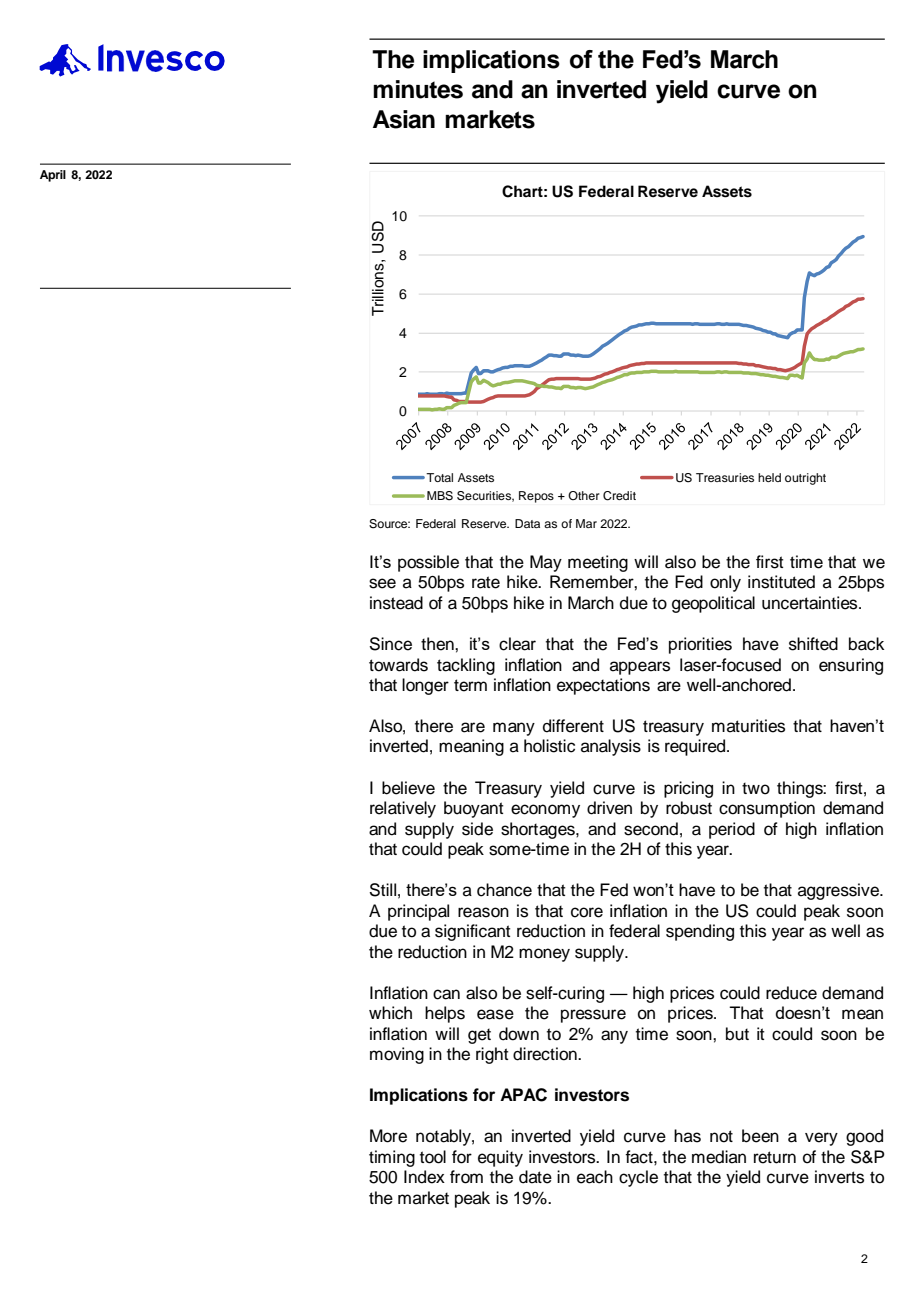 The width and height of the page is (924, 1308). Describe the element at coordinates (536, 497) in the page. I see `Repos` at that location.
